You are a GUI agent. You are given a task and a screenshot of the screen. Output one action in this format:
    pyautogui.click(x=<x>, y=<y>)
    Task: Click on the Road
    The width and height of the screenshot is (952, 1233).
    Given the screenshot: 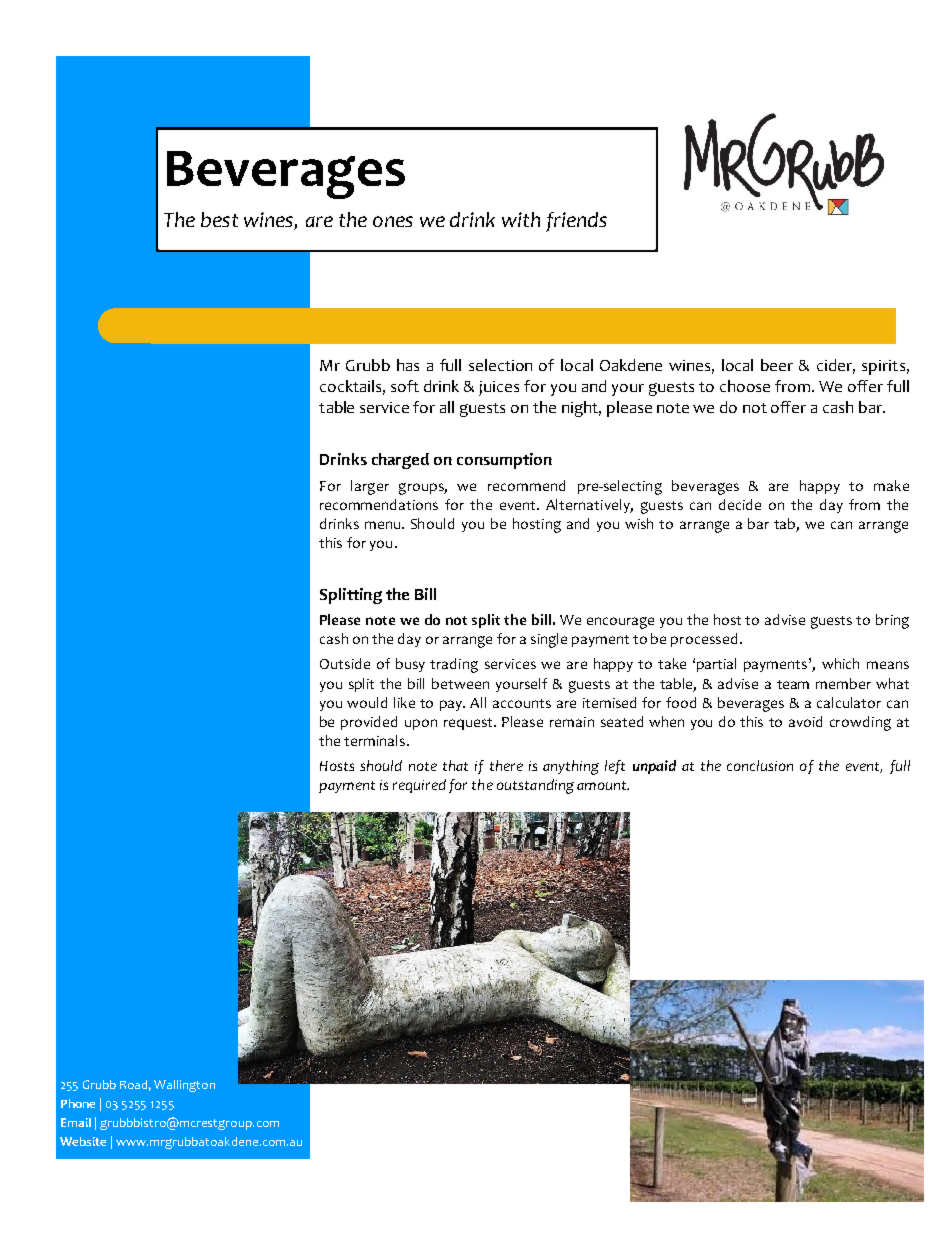 What is the action you would take?
    pyautogui.click(x=135, y=1085)
